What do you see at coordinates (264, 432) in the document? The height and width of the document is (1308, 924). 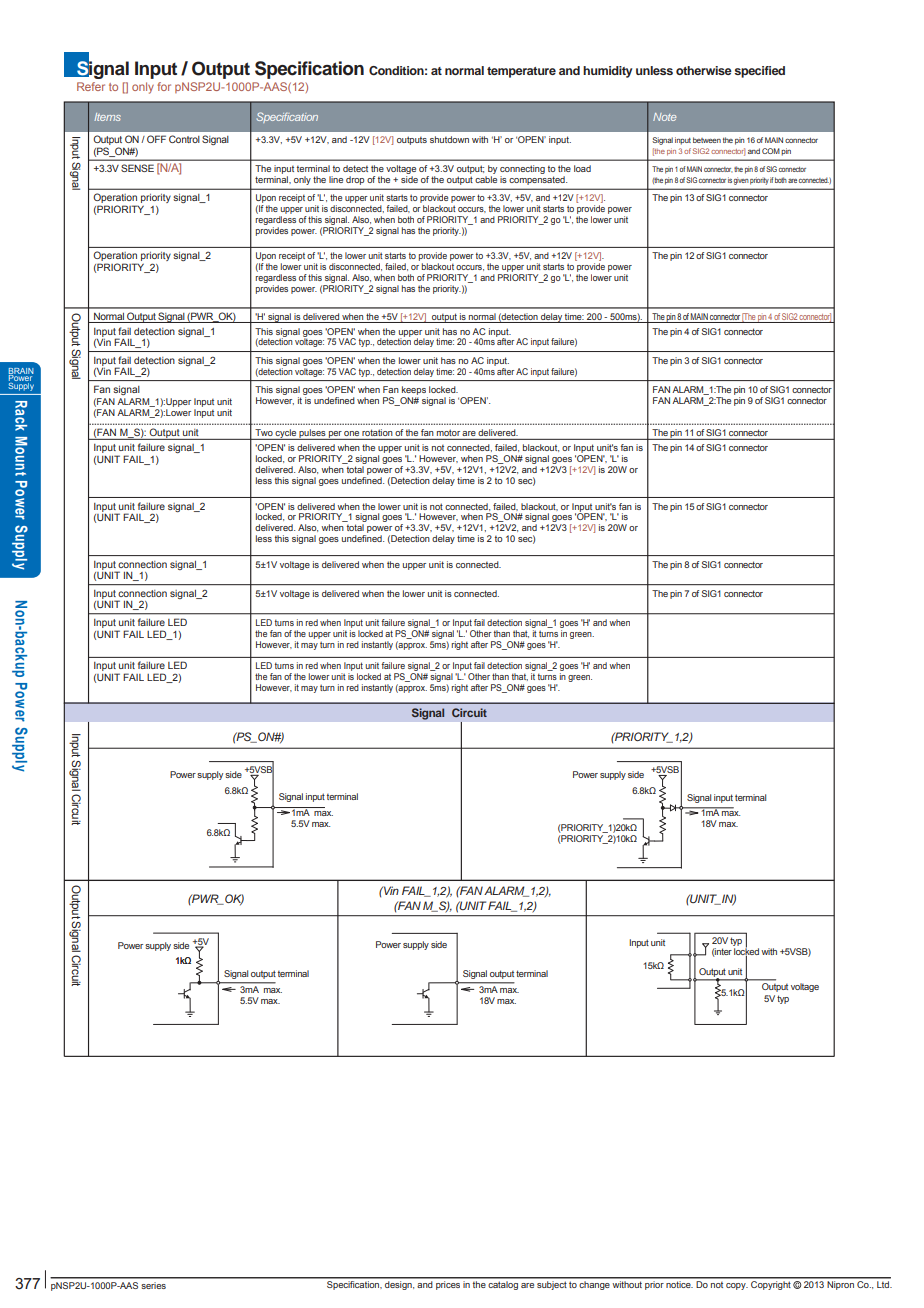 I see `Two` at bounding box center [264, 432].
